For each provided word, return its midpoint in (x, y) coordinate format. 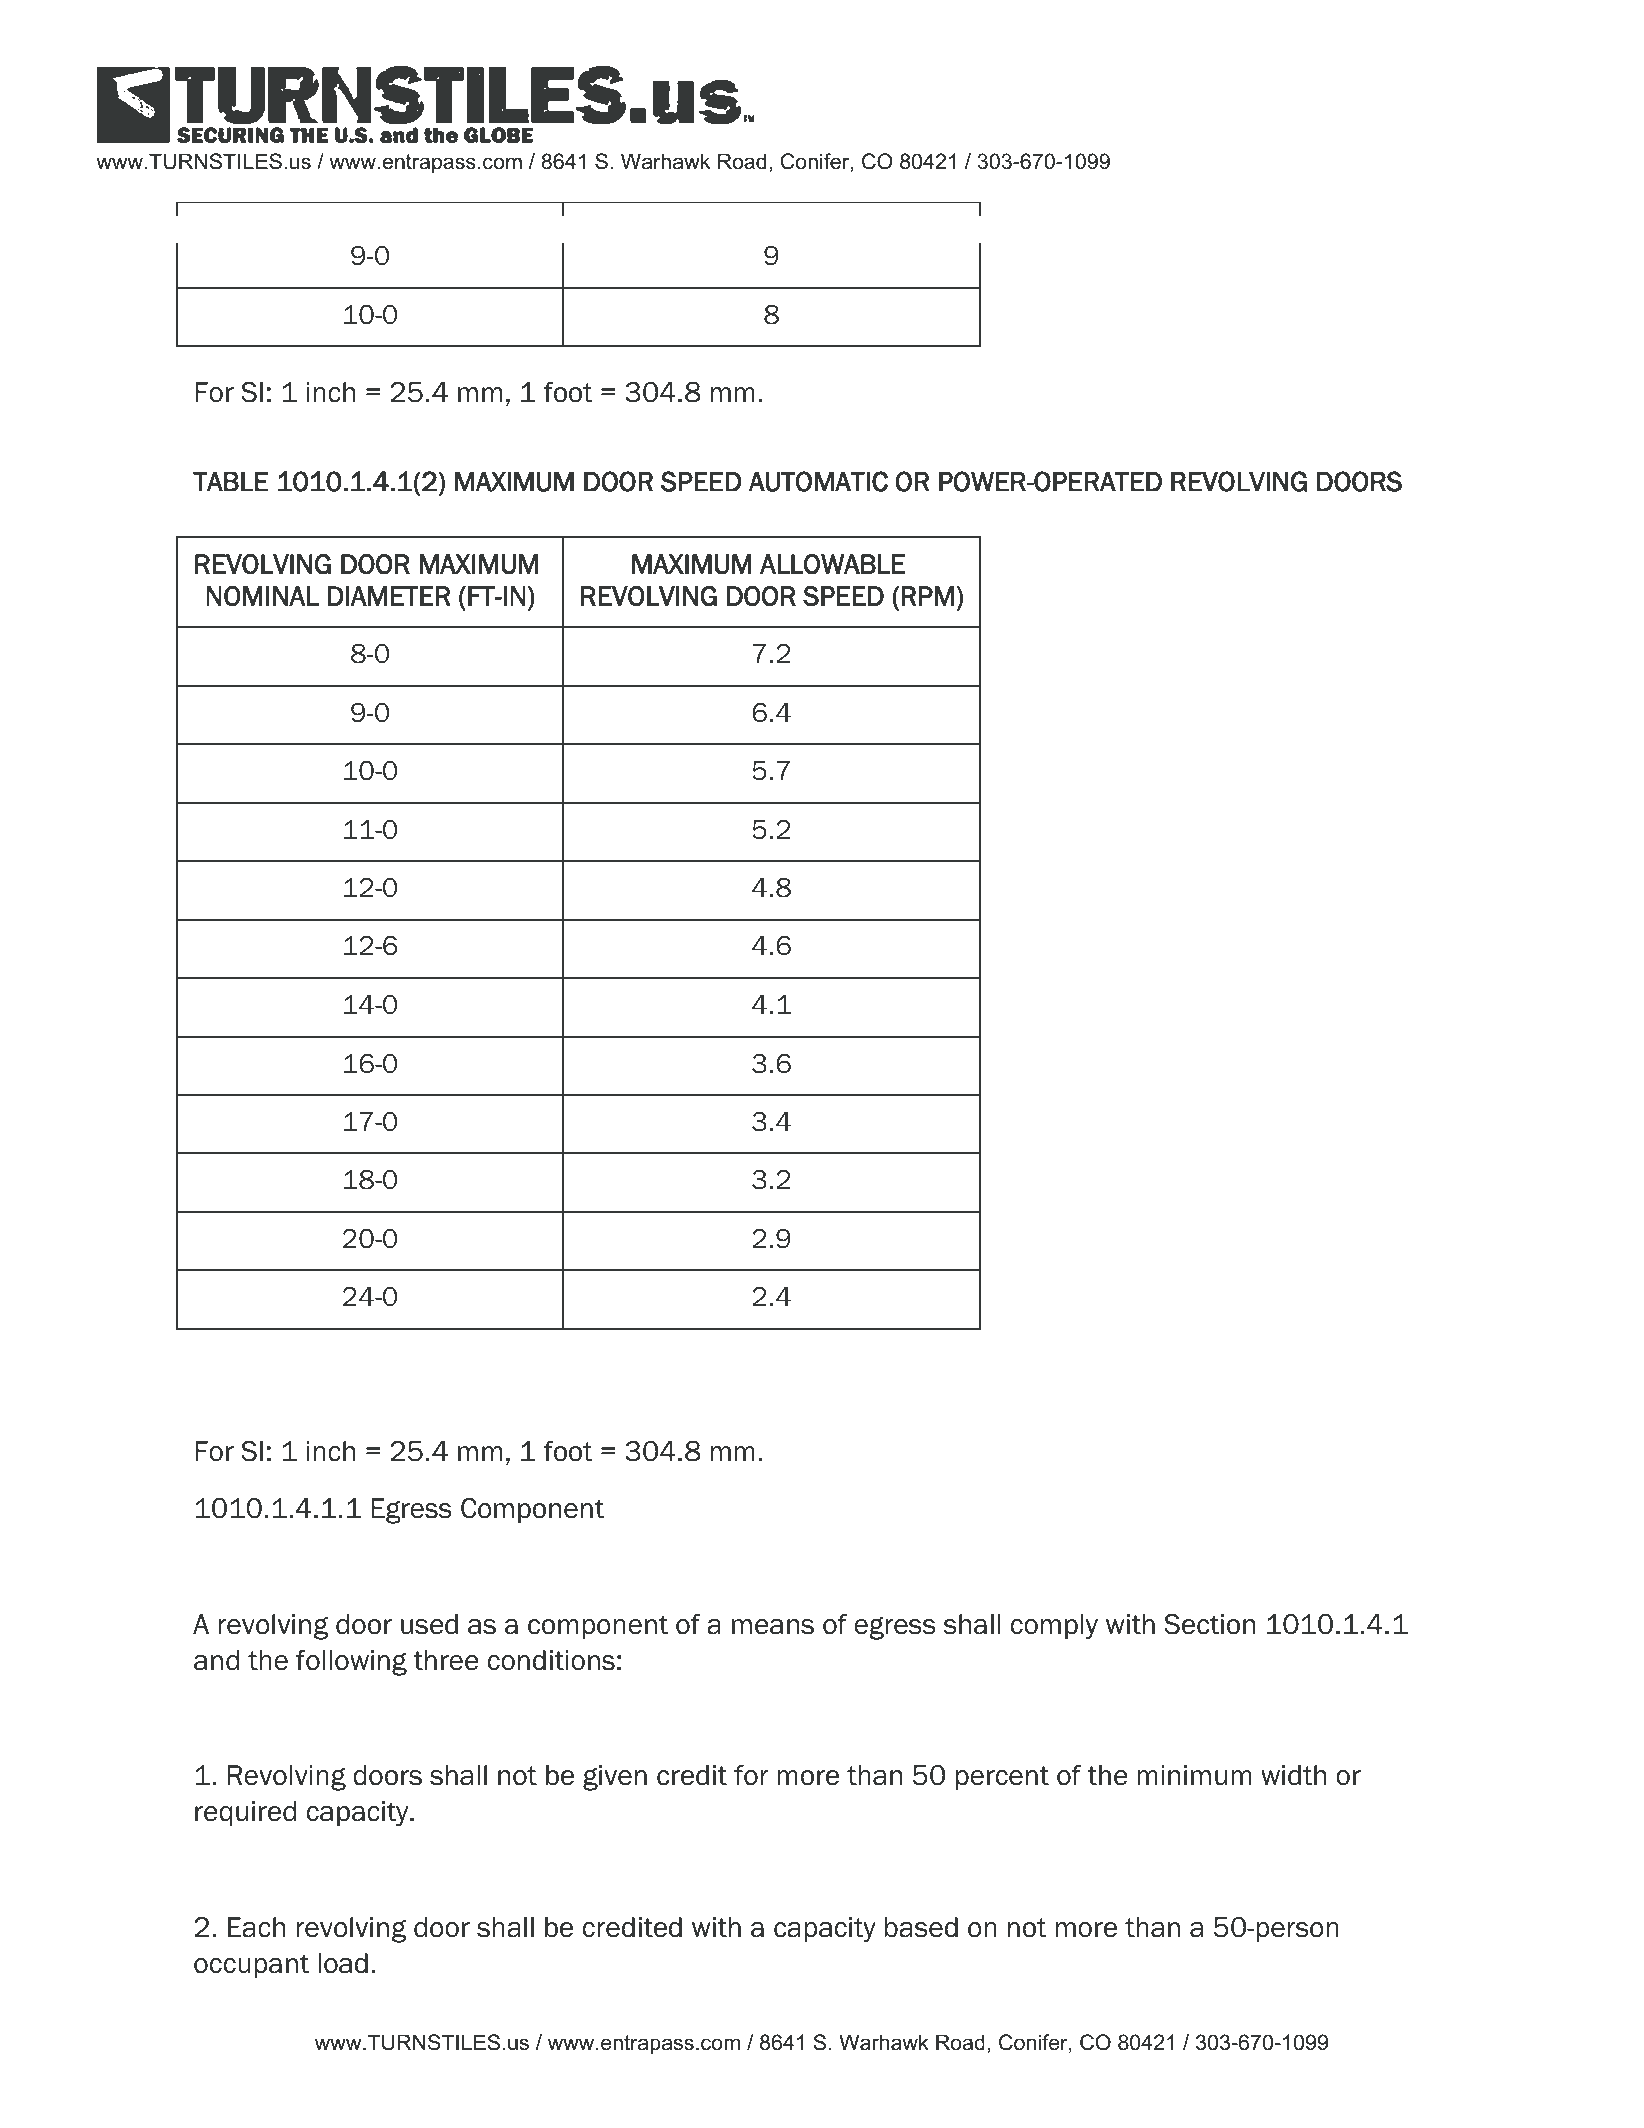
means (773, 1627)
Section (1209, 1624)
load (343, 1963)
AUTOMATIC (818, 481)
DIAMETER (389, 596)
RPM (927, 596)
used (429, 1624)
